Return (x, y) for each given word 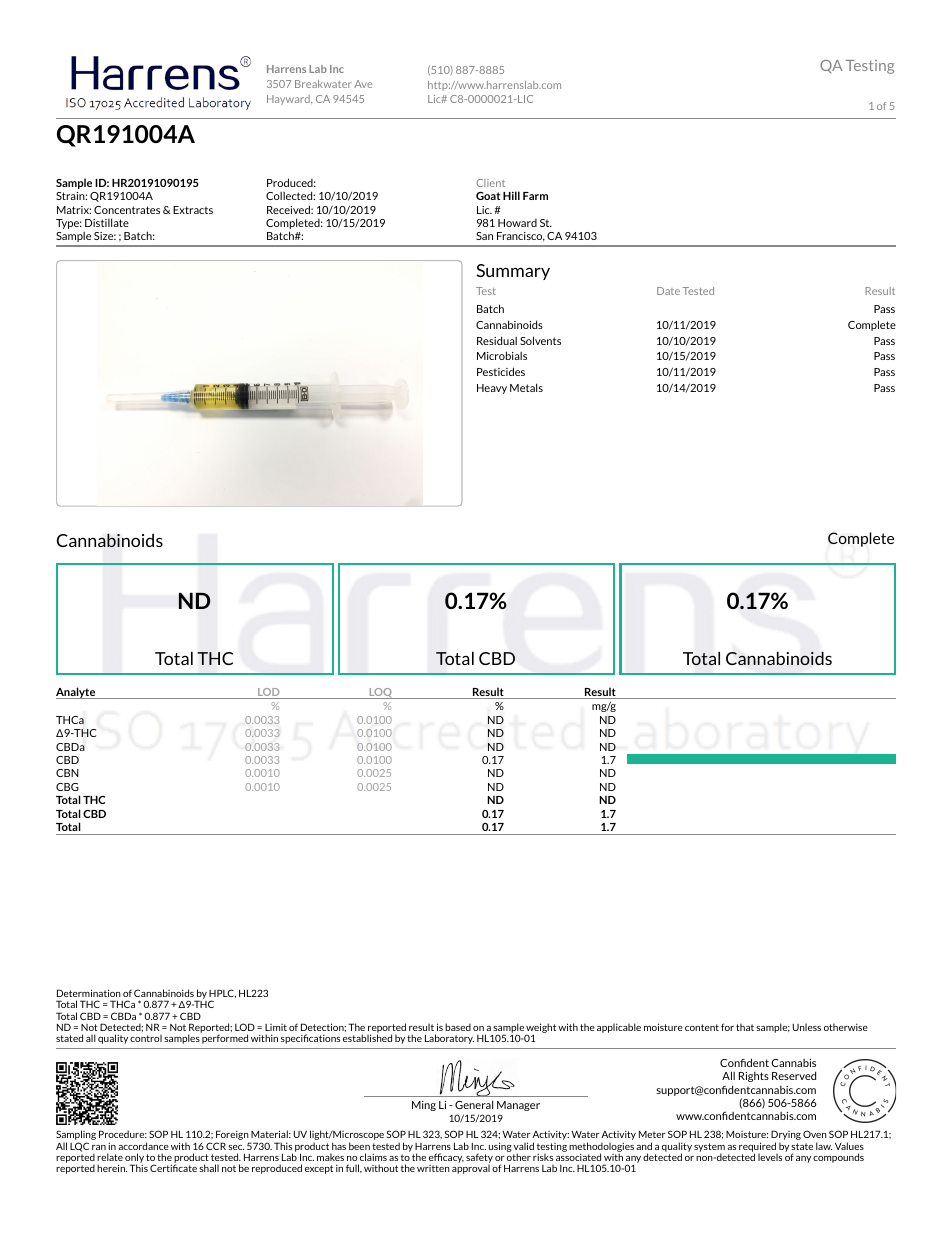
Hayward (289, 100)
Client (490, 183)
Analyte (77, 693)
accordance (143, 1146)
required (758, 1148)
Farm (535, 196)
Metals (526, 387)
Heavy (492, 389)
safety (479, 1159)
